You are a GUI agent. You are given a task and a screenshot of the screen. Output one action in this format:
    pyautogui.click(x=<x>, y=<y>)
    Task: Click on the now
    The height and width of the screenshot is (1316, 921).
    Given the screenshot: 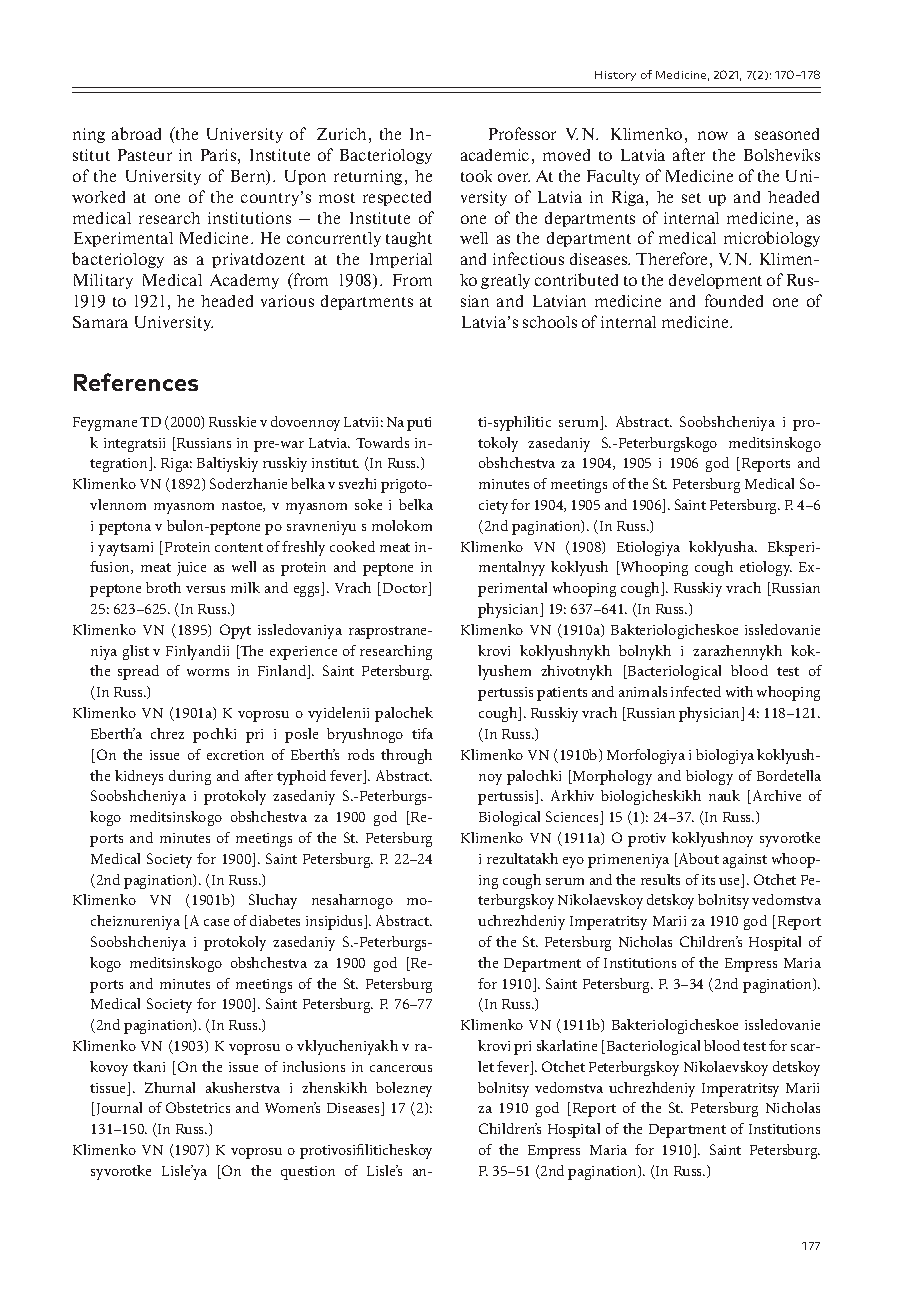 What is the action you would take?
    pyautogui.click(x=713, y=135)
